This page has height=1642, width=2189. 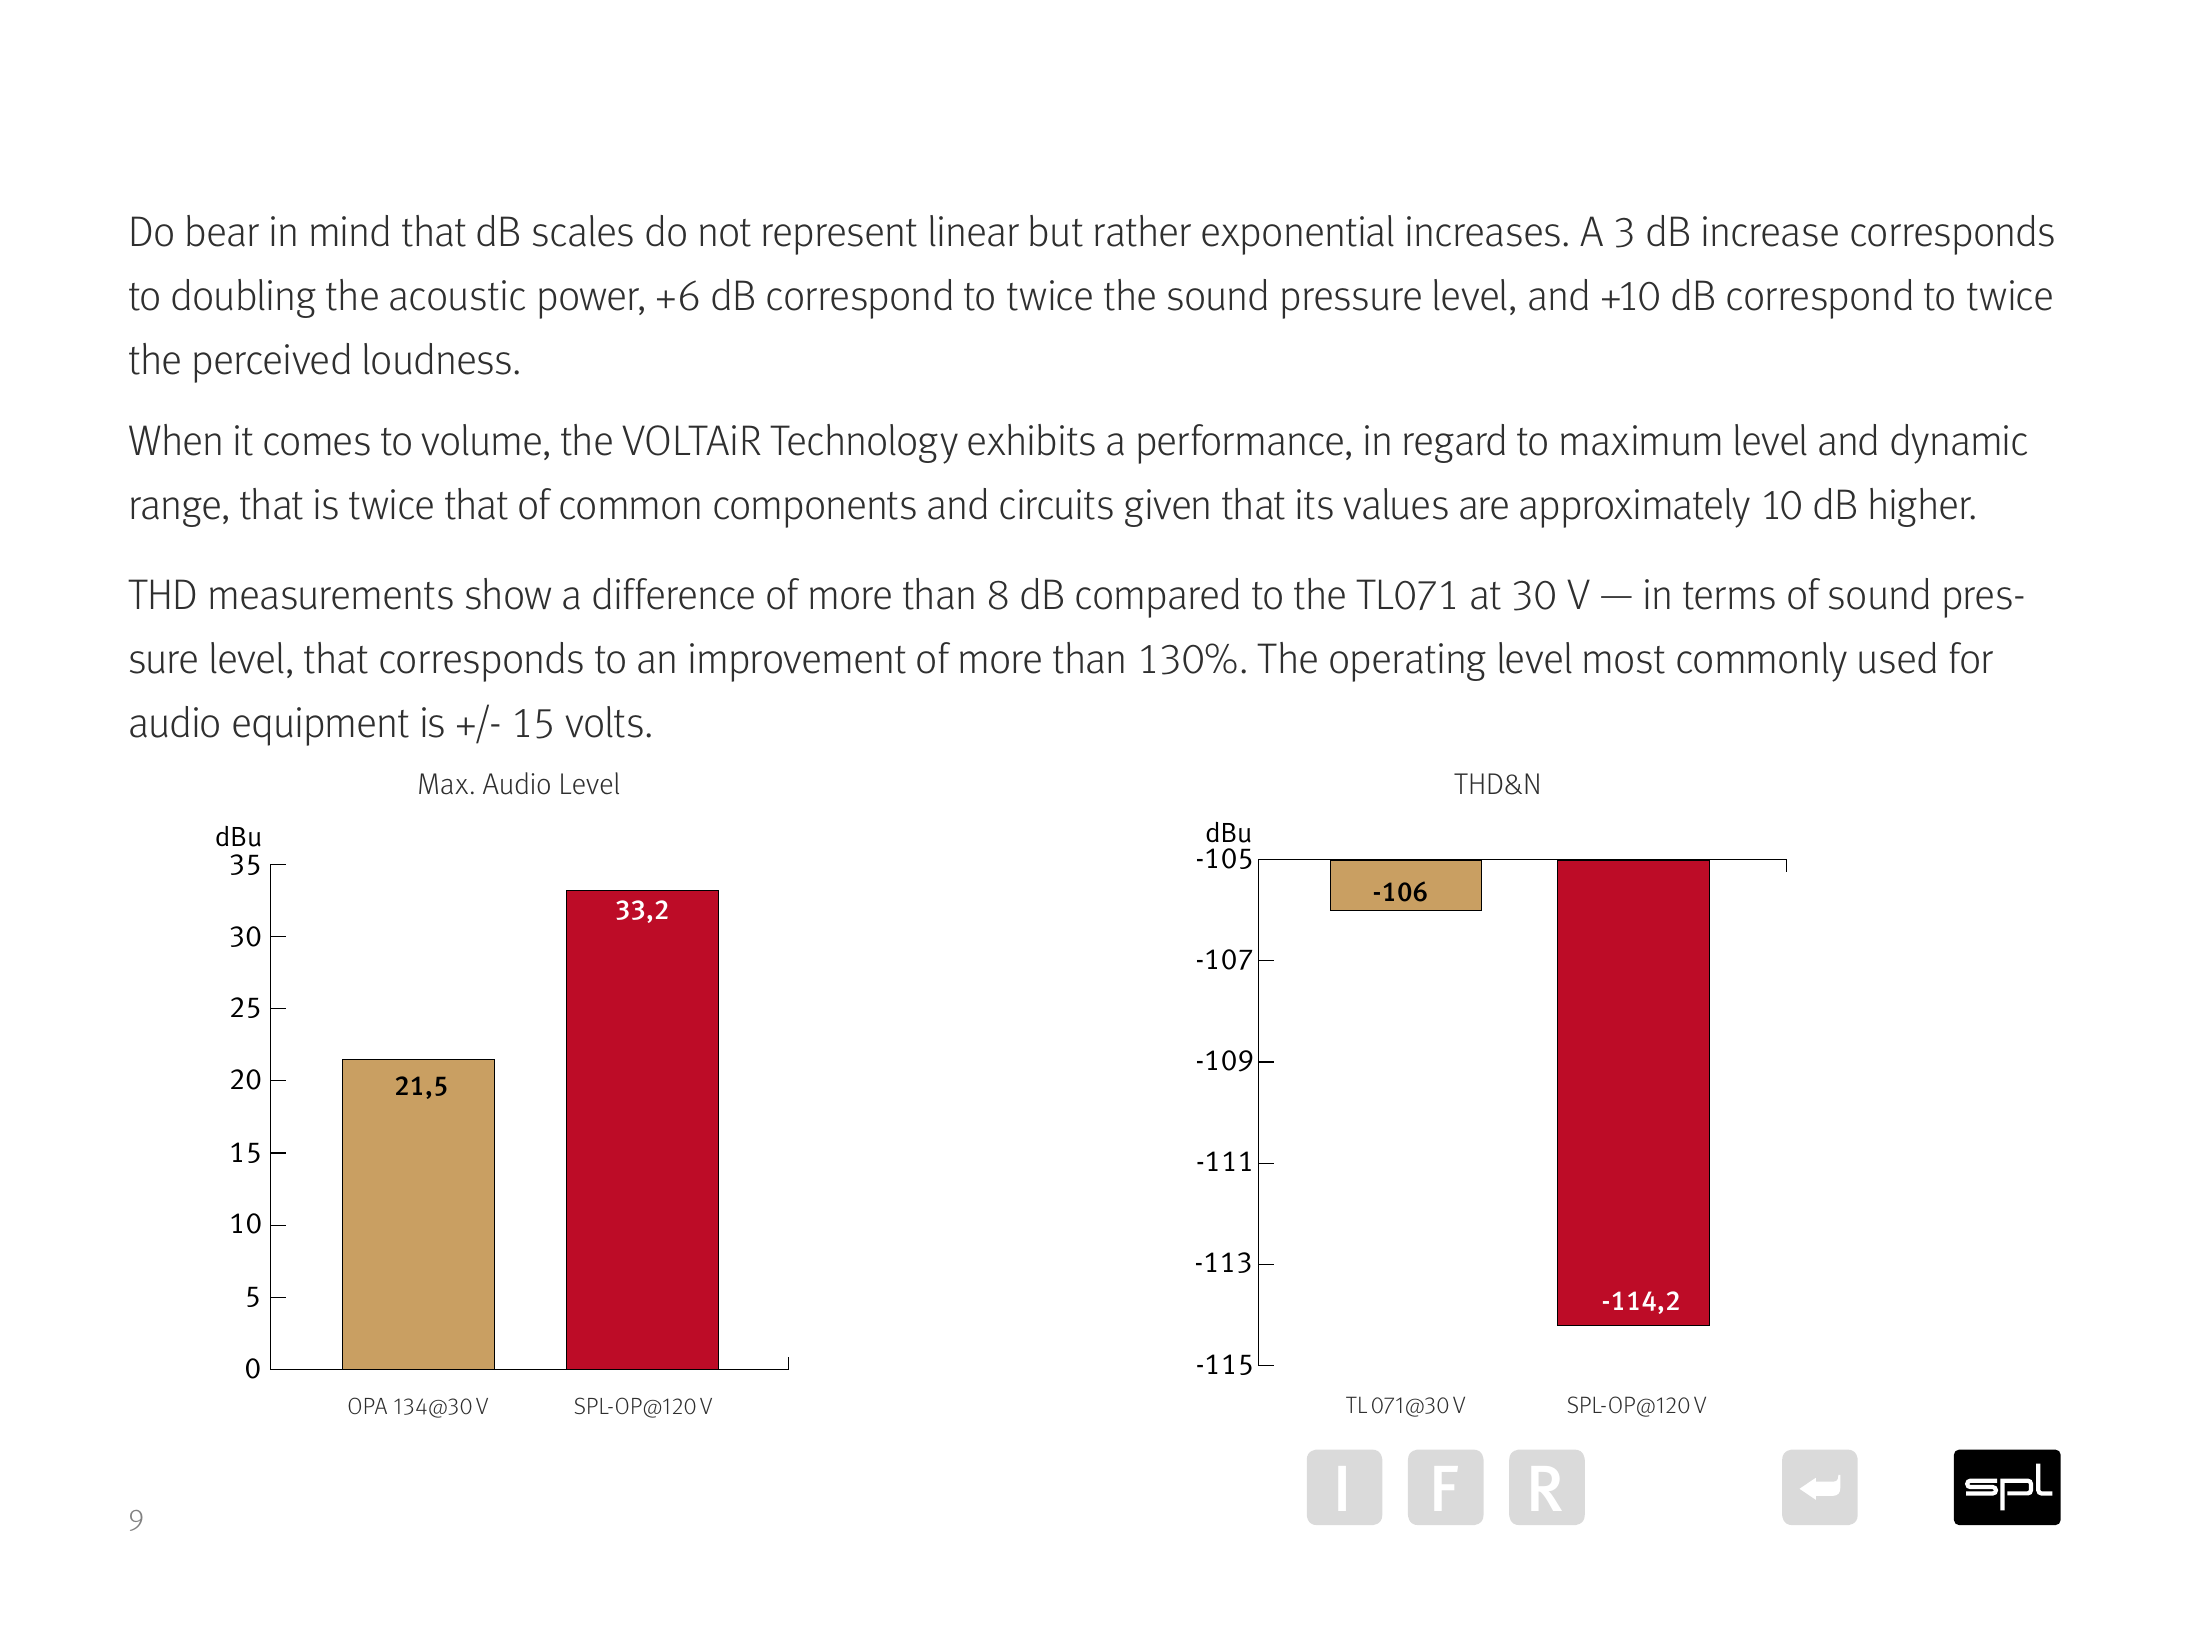 I want to click on but, so click(x=1056, y=231).
